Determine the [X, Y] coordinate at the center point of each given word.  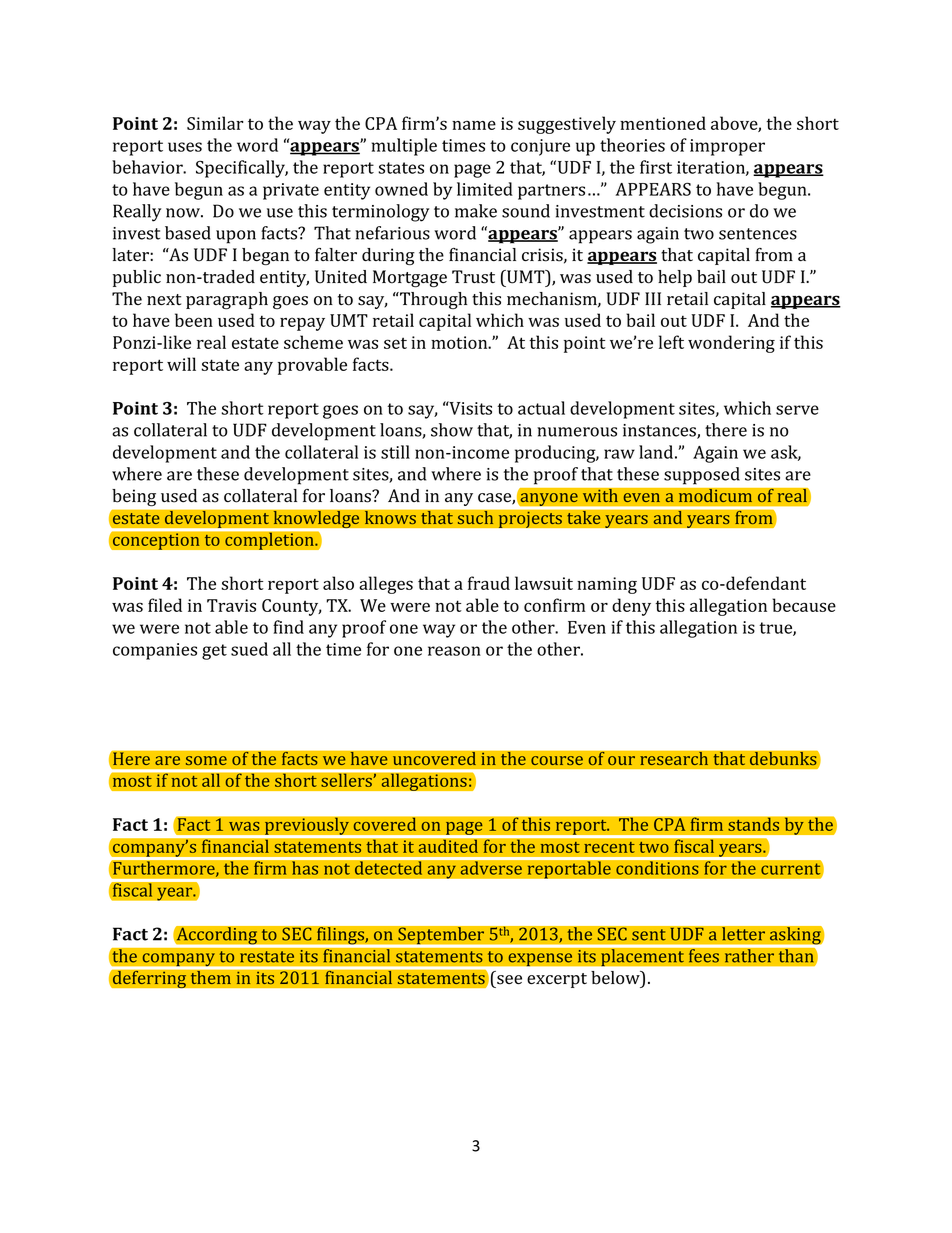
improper [727, 147]
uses [185, 147]
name [474, 125]
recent [609, 847]
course [557, 760]
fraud [489, 583]
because [804, 605]
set [395, 343]
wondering [731, 344]
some [206, 760]
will [181, 364]
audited [448, 845]
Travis [231, 605]
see [509, 980]
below [616, 979]
